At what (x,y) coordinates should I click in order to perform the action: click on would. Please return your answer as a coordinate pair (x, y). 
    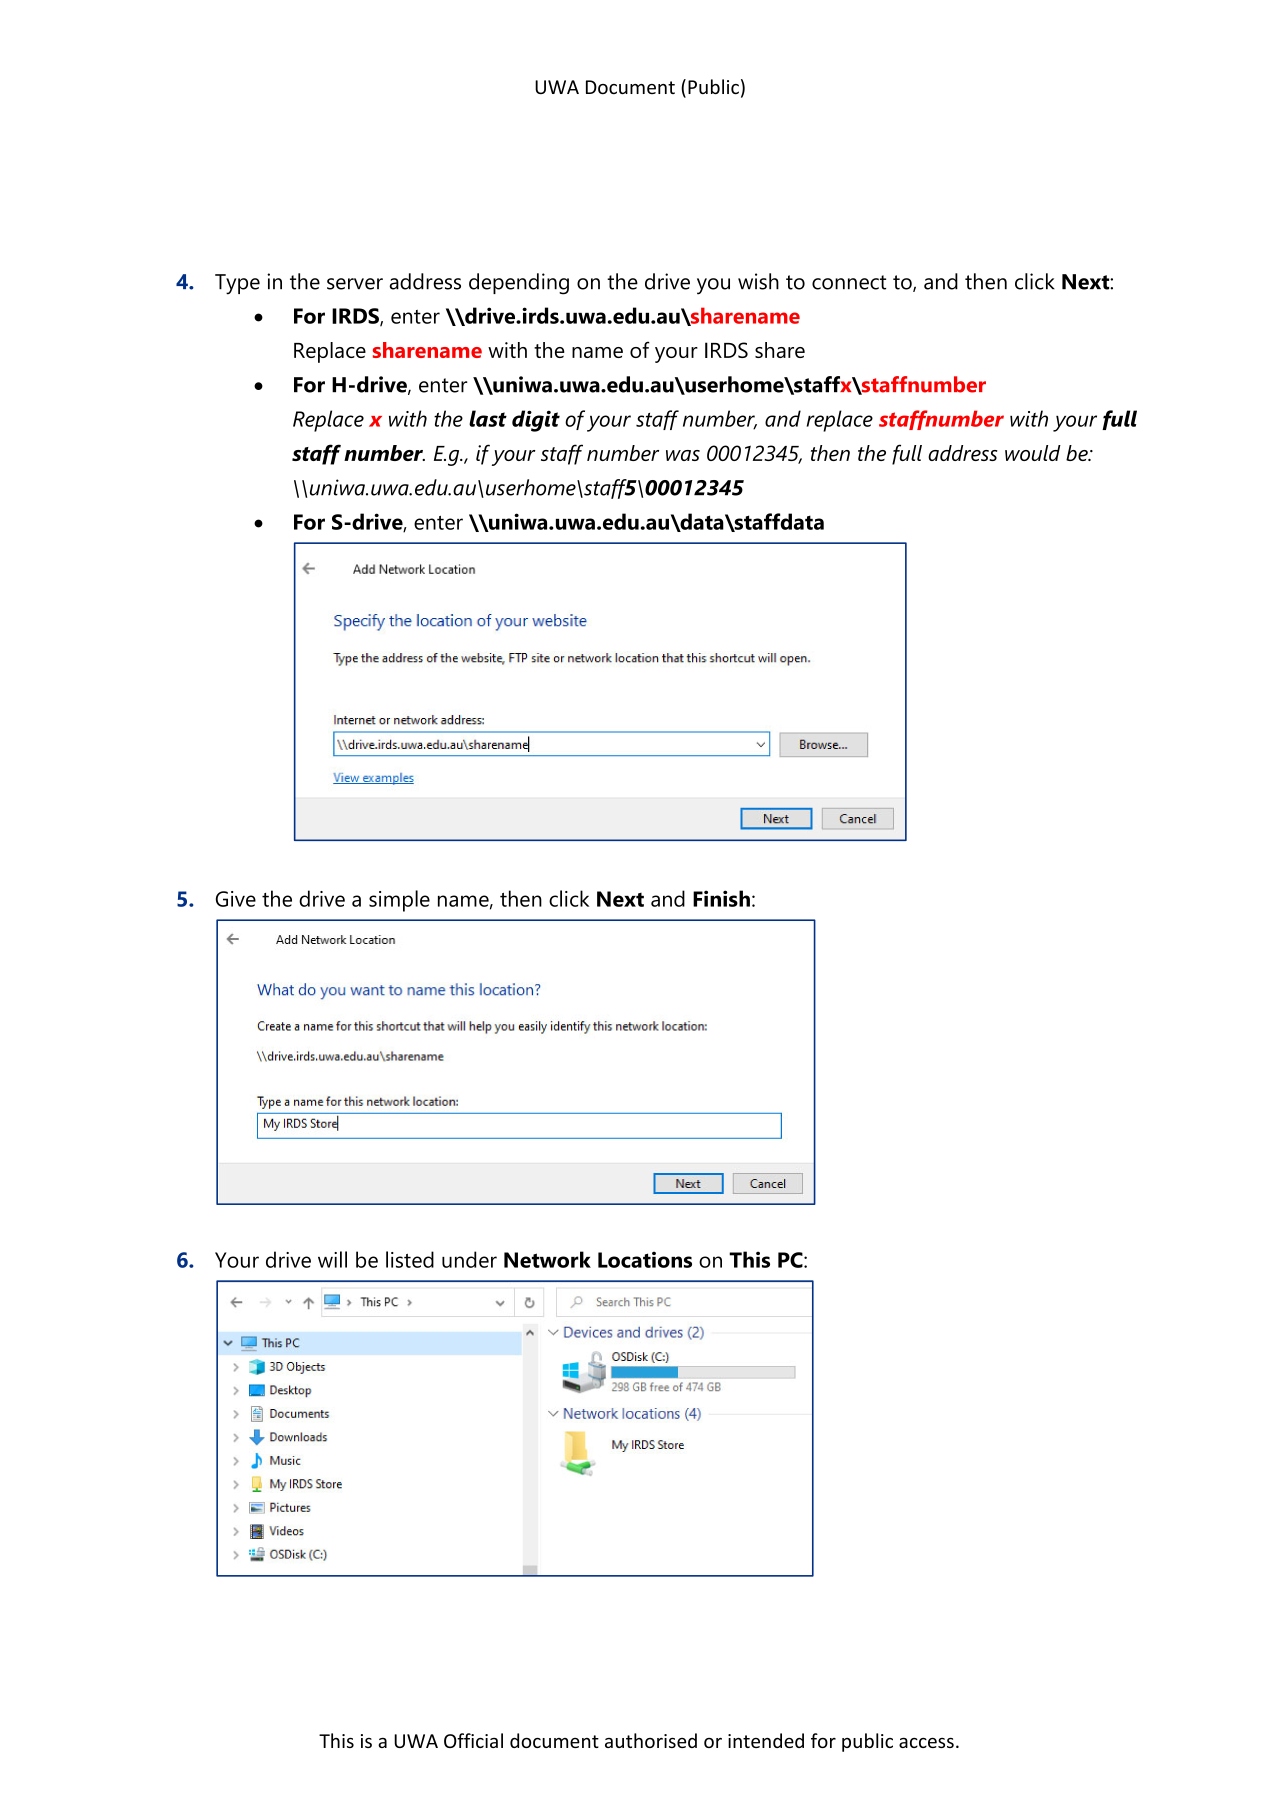
    Looking at the image, I should click on (1033, 453).
